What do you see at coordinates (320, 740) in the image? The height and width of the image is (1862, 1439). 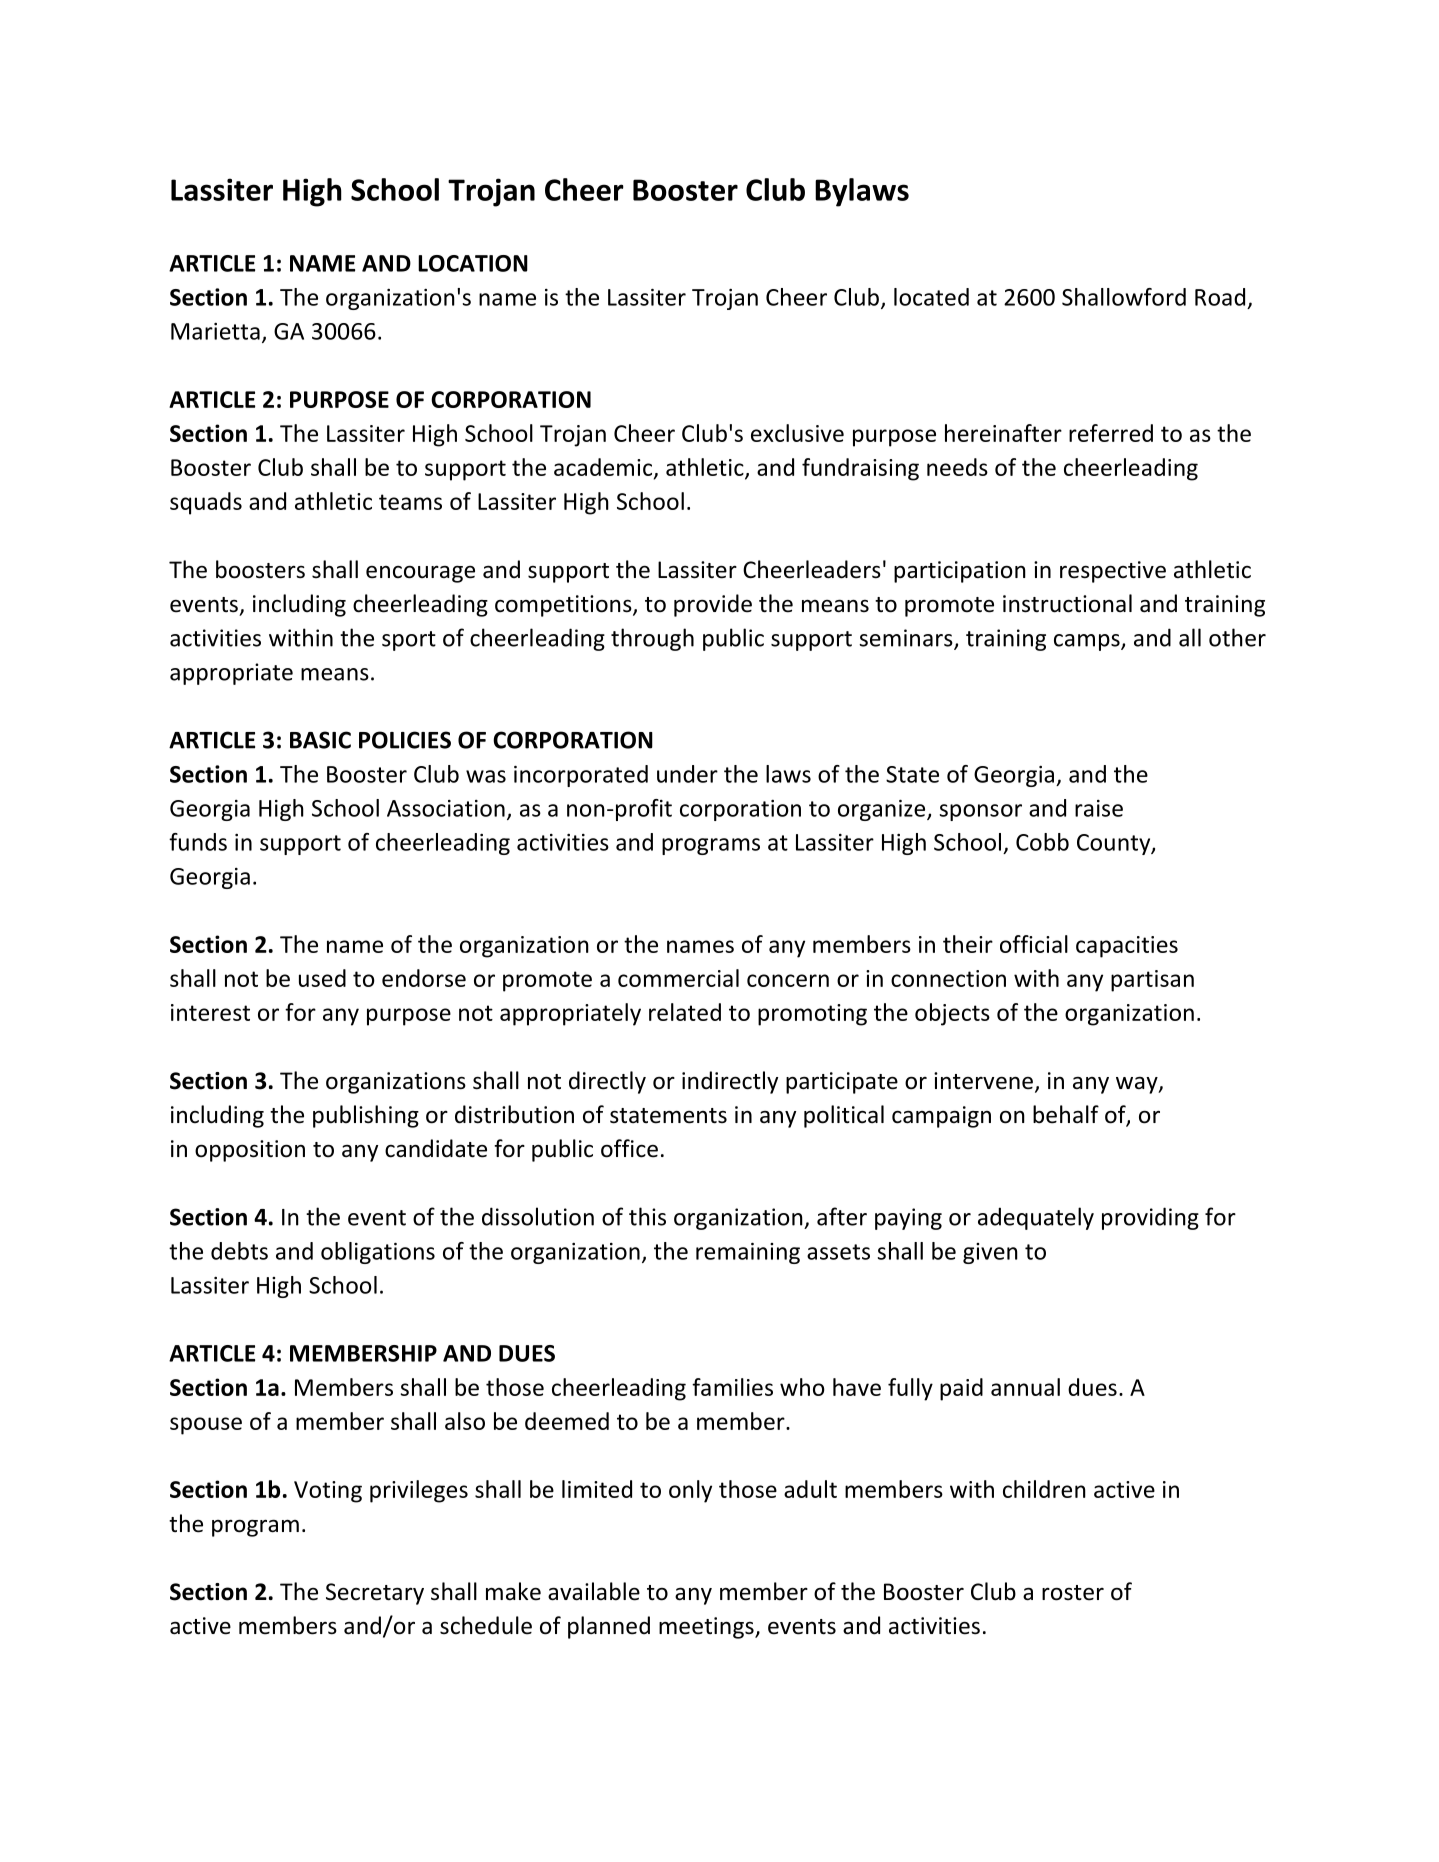 I see `BASIC` at bounding box center [320, 740].
